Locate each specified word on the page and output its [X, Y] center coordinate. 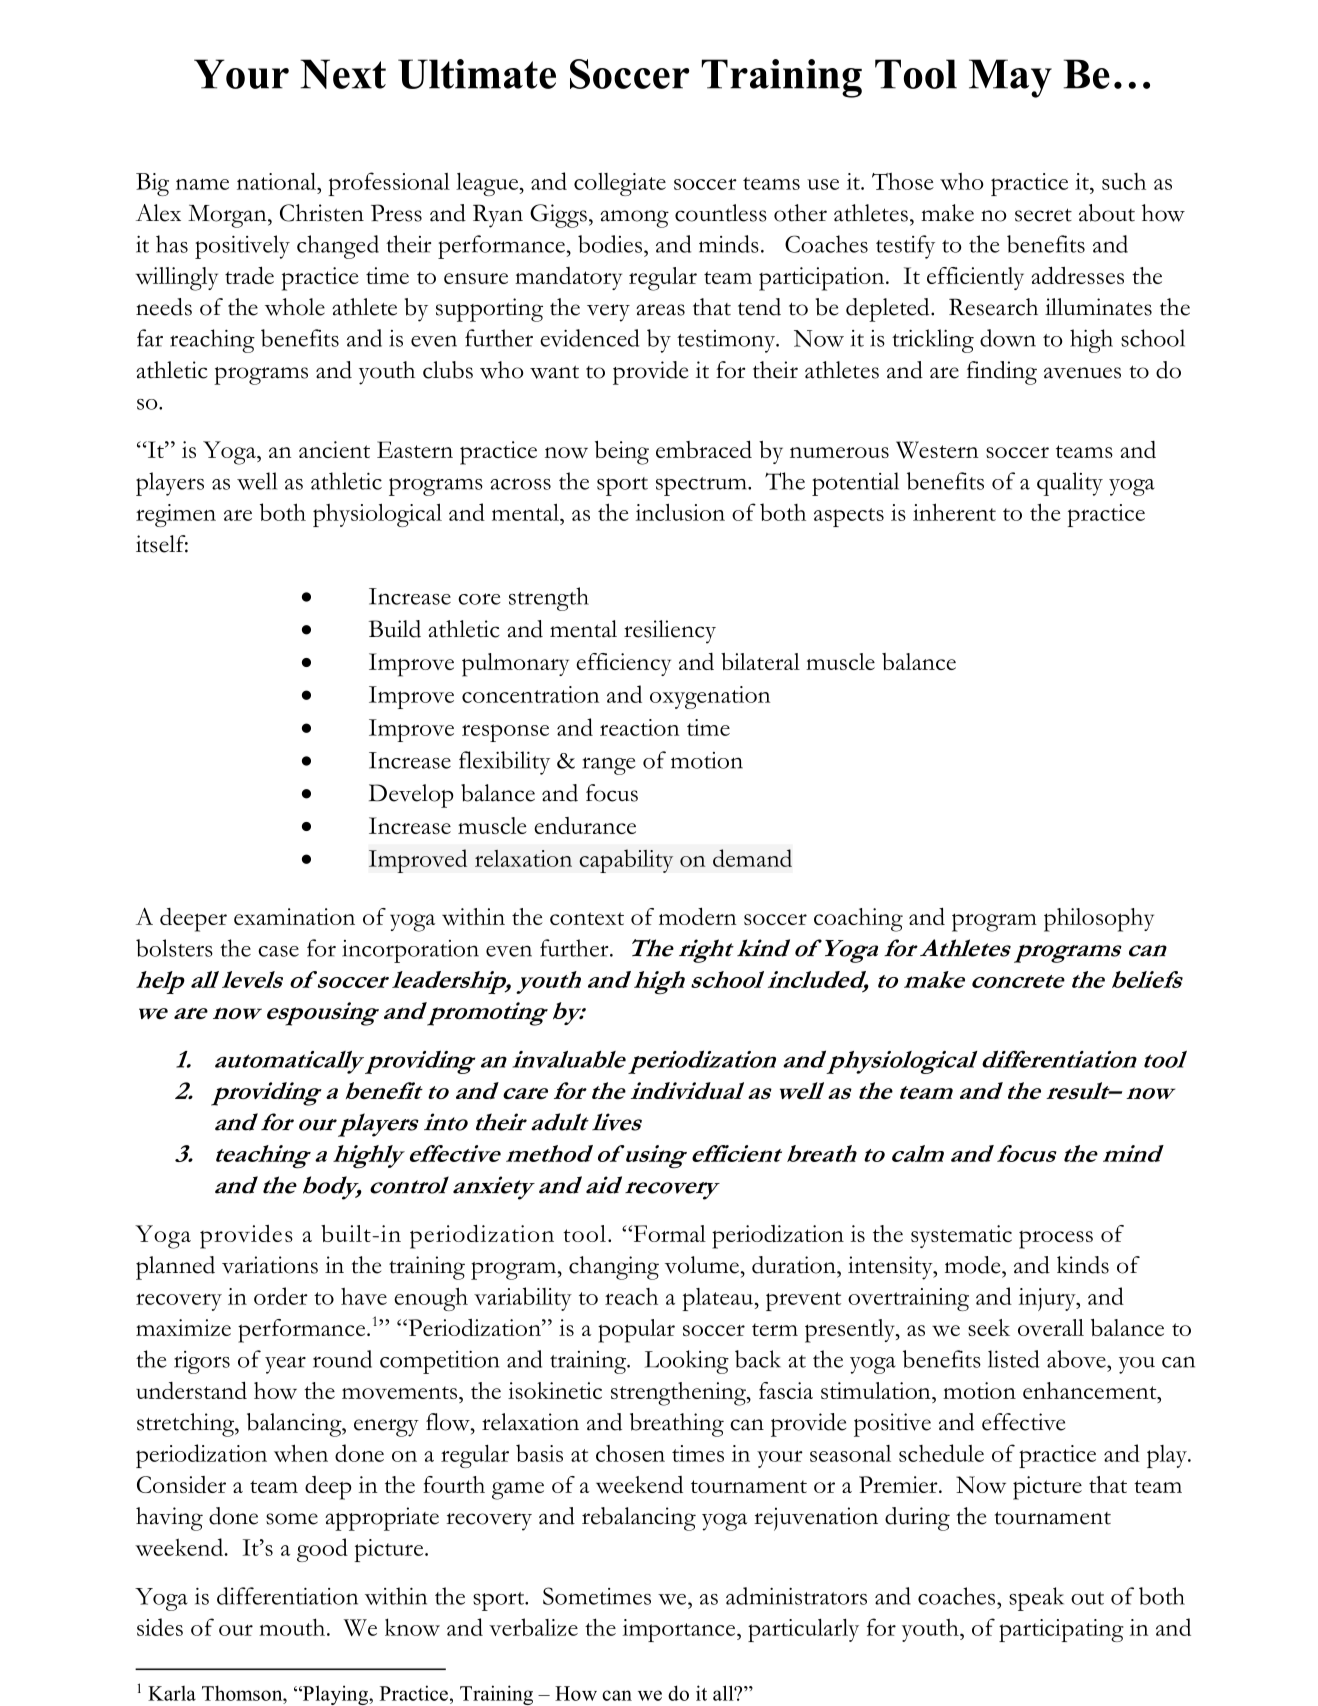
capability [626, 861]
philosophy [1099, 920]
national [278, 181]
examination [294, 916]
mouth [293, 1627]
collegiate [620, 184]
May [1010, 78]
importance [680, 1630]
